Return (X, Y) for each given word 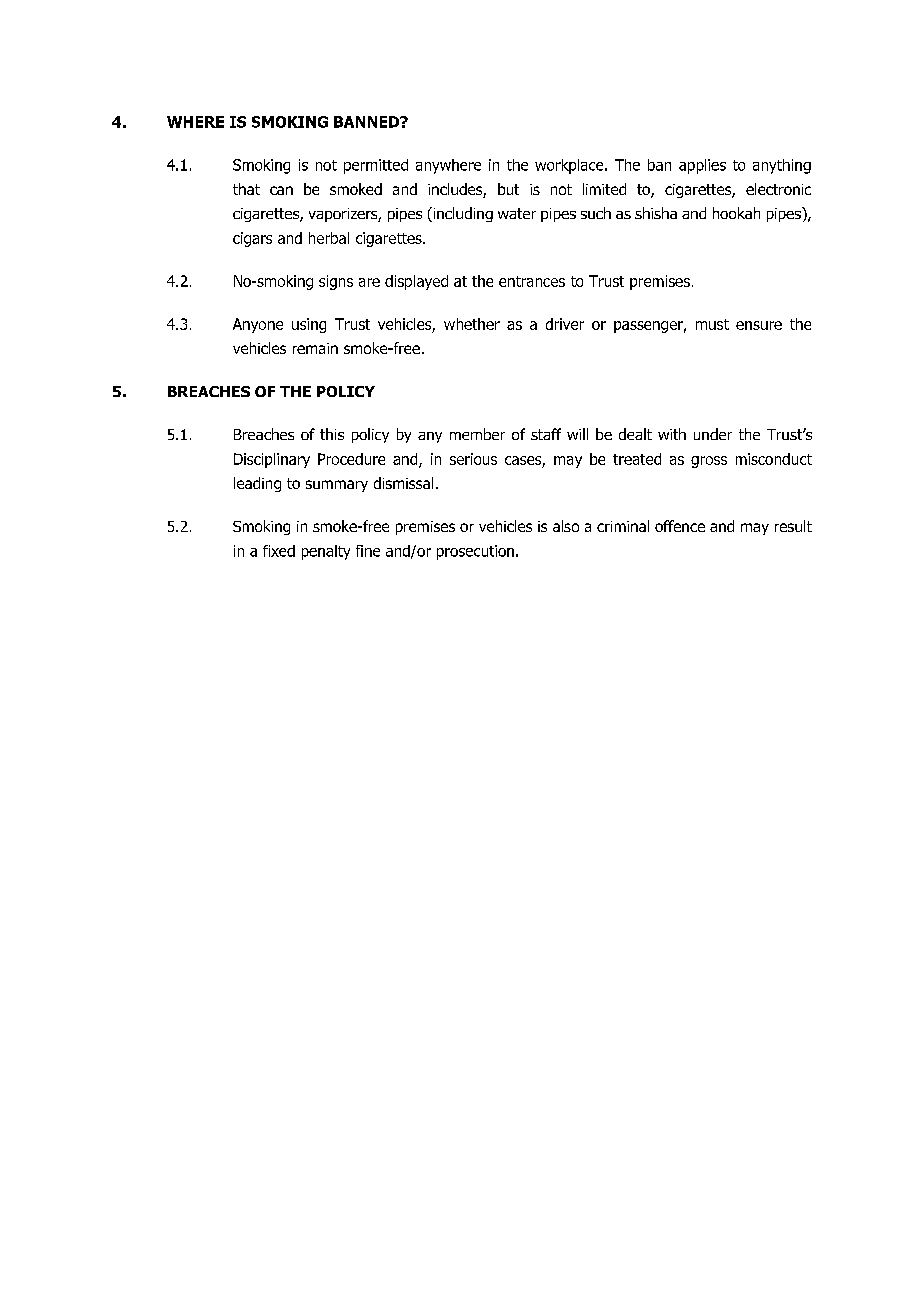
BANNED (368, 122)
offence (680, 526)
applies (702, 166)
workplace (570, 166)
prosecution (475, 552)
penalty (326, 552)
